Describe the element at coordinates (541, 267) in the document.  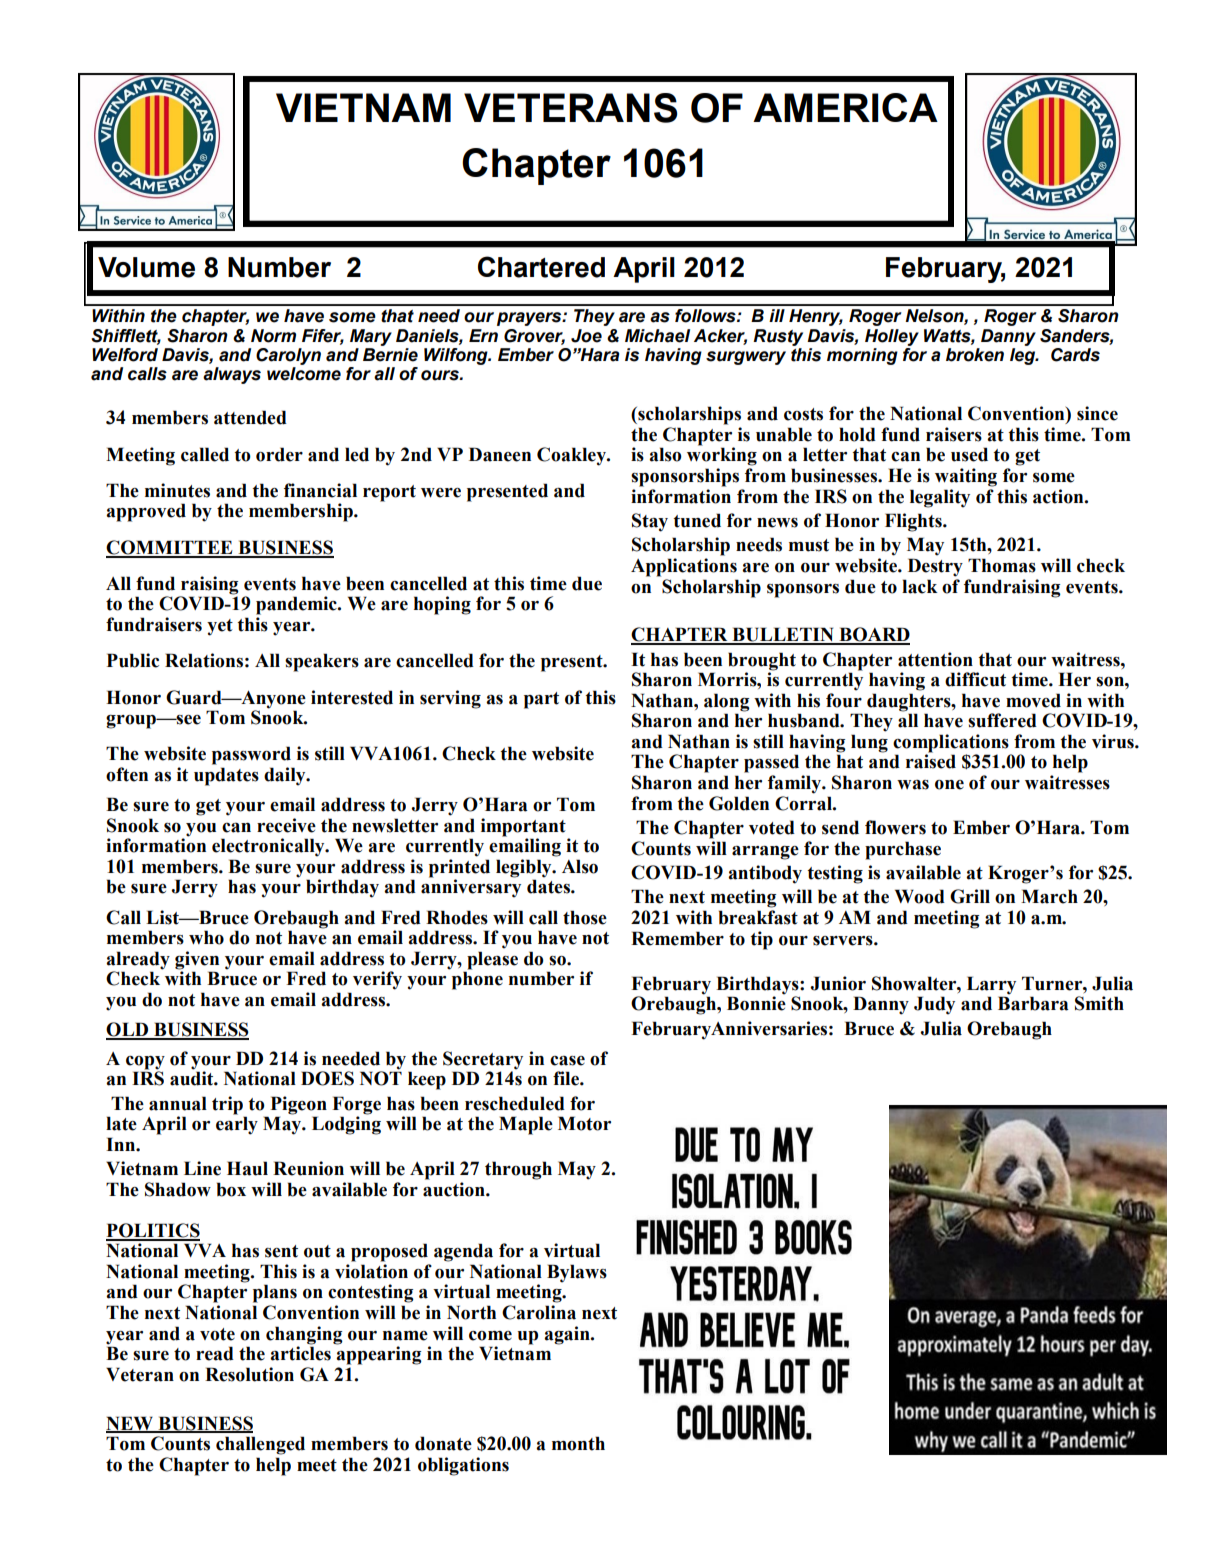
I see `Chartered` at that location.
